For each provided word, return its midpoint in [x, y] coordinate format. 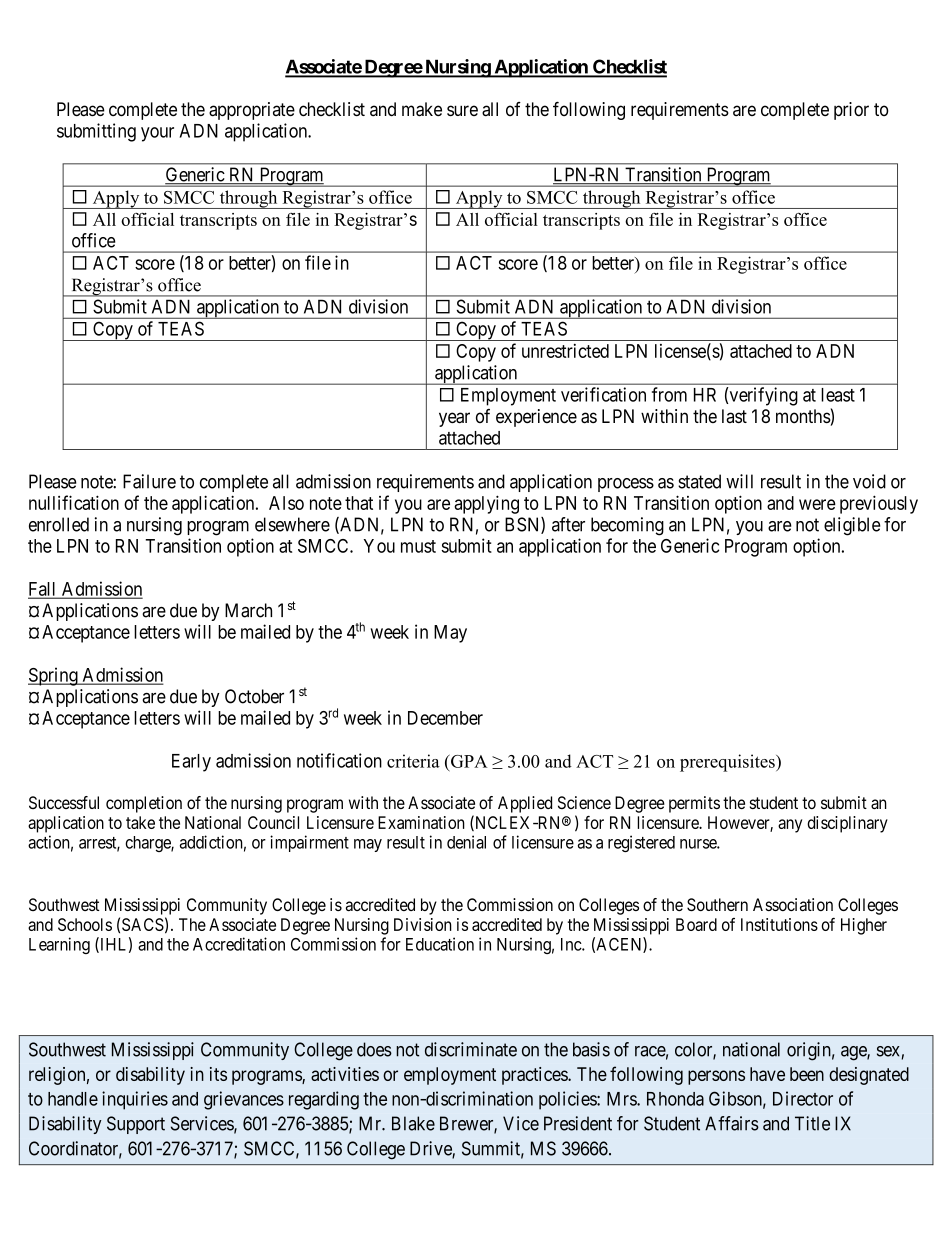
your [157, 134]
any [790, 826]
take [140, 822]
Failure [149, 481]
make [422, 109]
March [248, 610]
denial [466, 842]
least [838, 395]
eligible [852, 526]
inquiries [135, 1100]
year [454, 419]
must [418, 546]
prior [851, 111]
